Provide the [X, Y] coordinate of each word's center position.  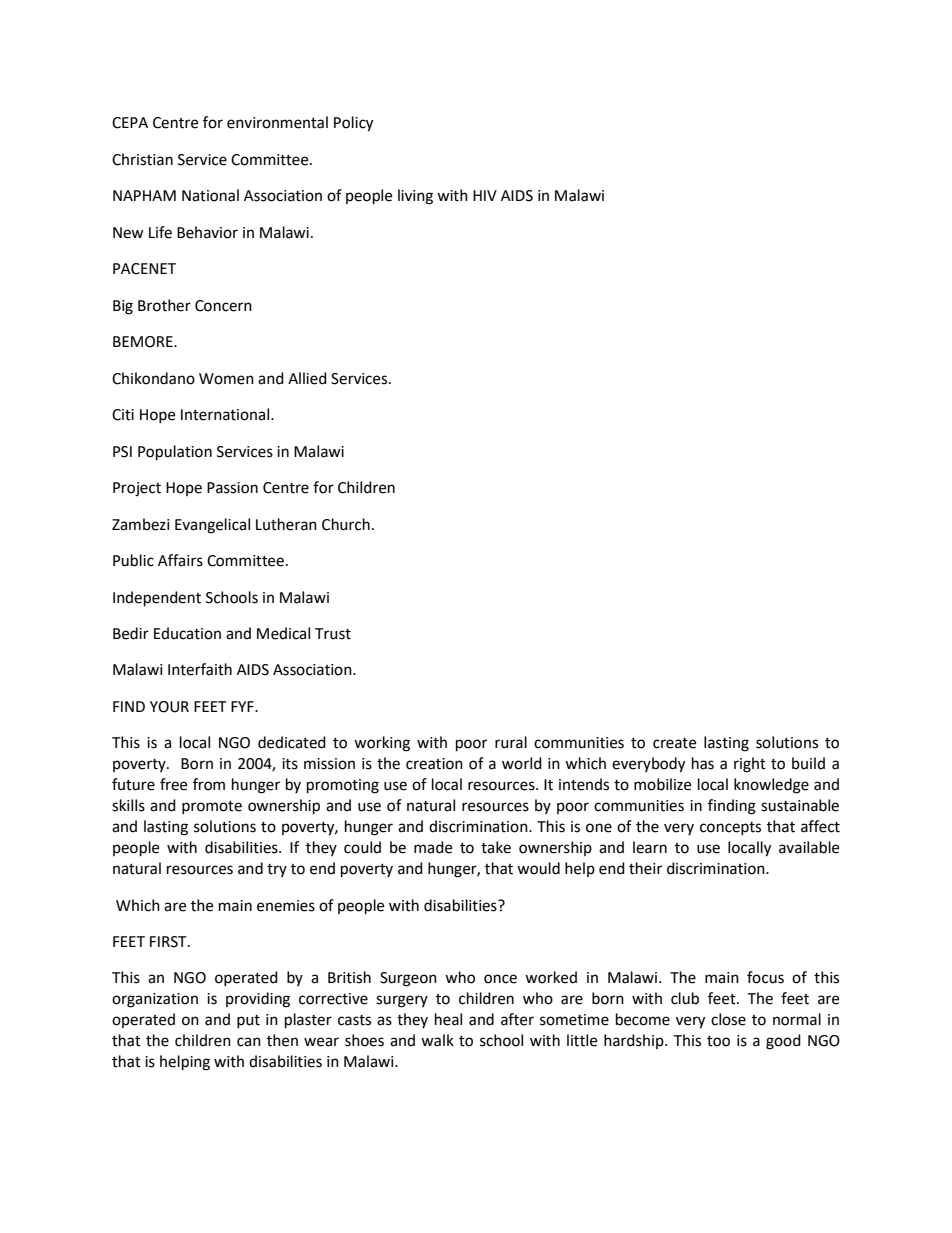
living [415, 197]
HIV [485, 195]
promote [212, 807]
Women [226, 379]
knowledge [771, 786]
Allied [307, 378]
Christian [142, 159]
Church [346, 524]
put [248, 1021]
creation [434, 764]
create [674, 743]
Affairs [180, 560]
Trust [333, 634]
